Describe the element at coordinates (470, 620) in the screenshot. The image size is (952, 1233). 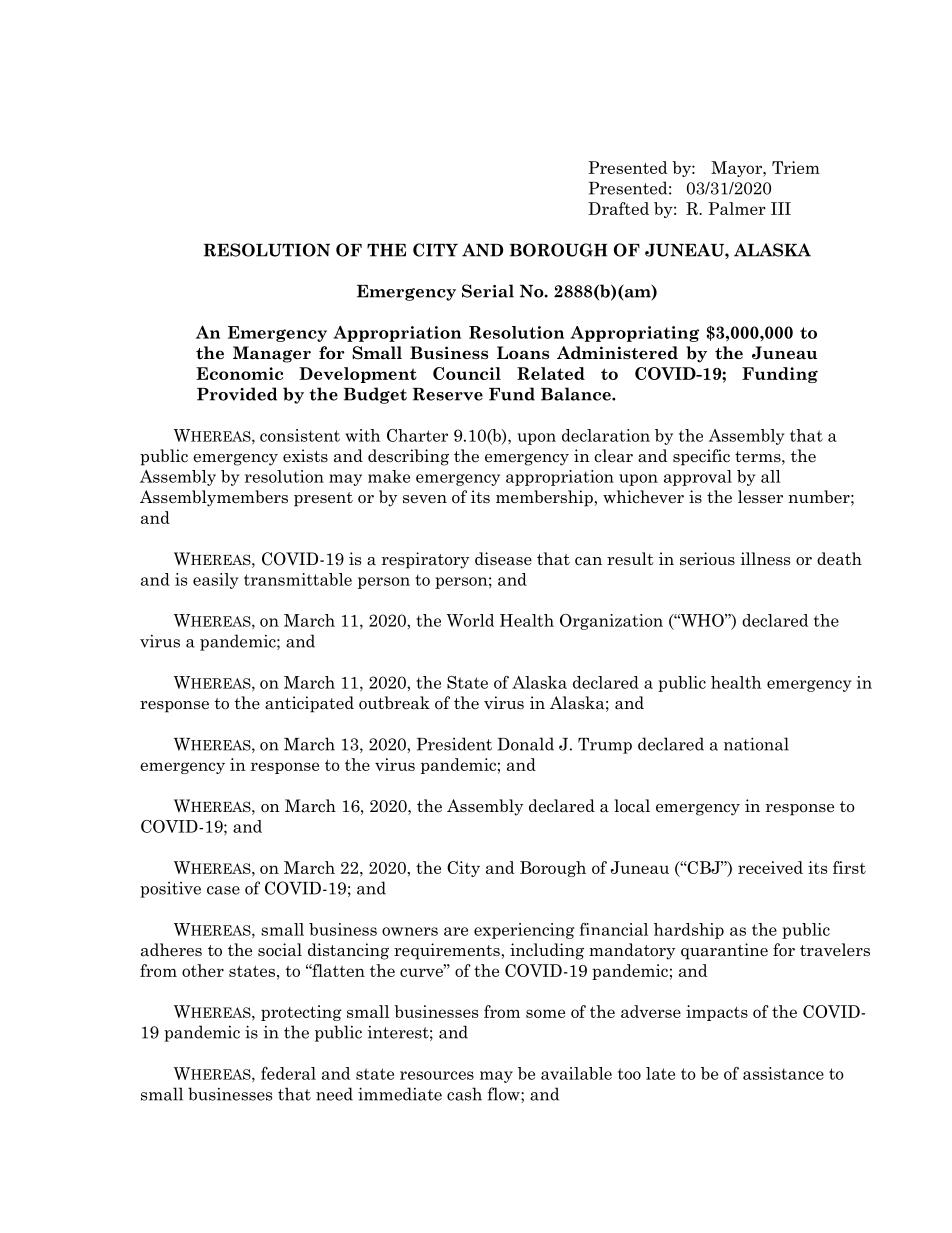
I see `World` at that location.
